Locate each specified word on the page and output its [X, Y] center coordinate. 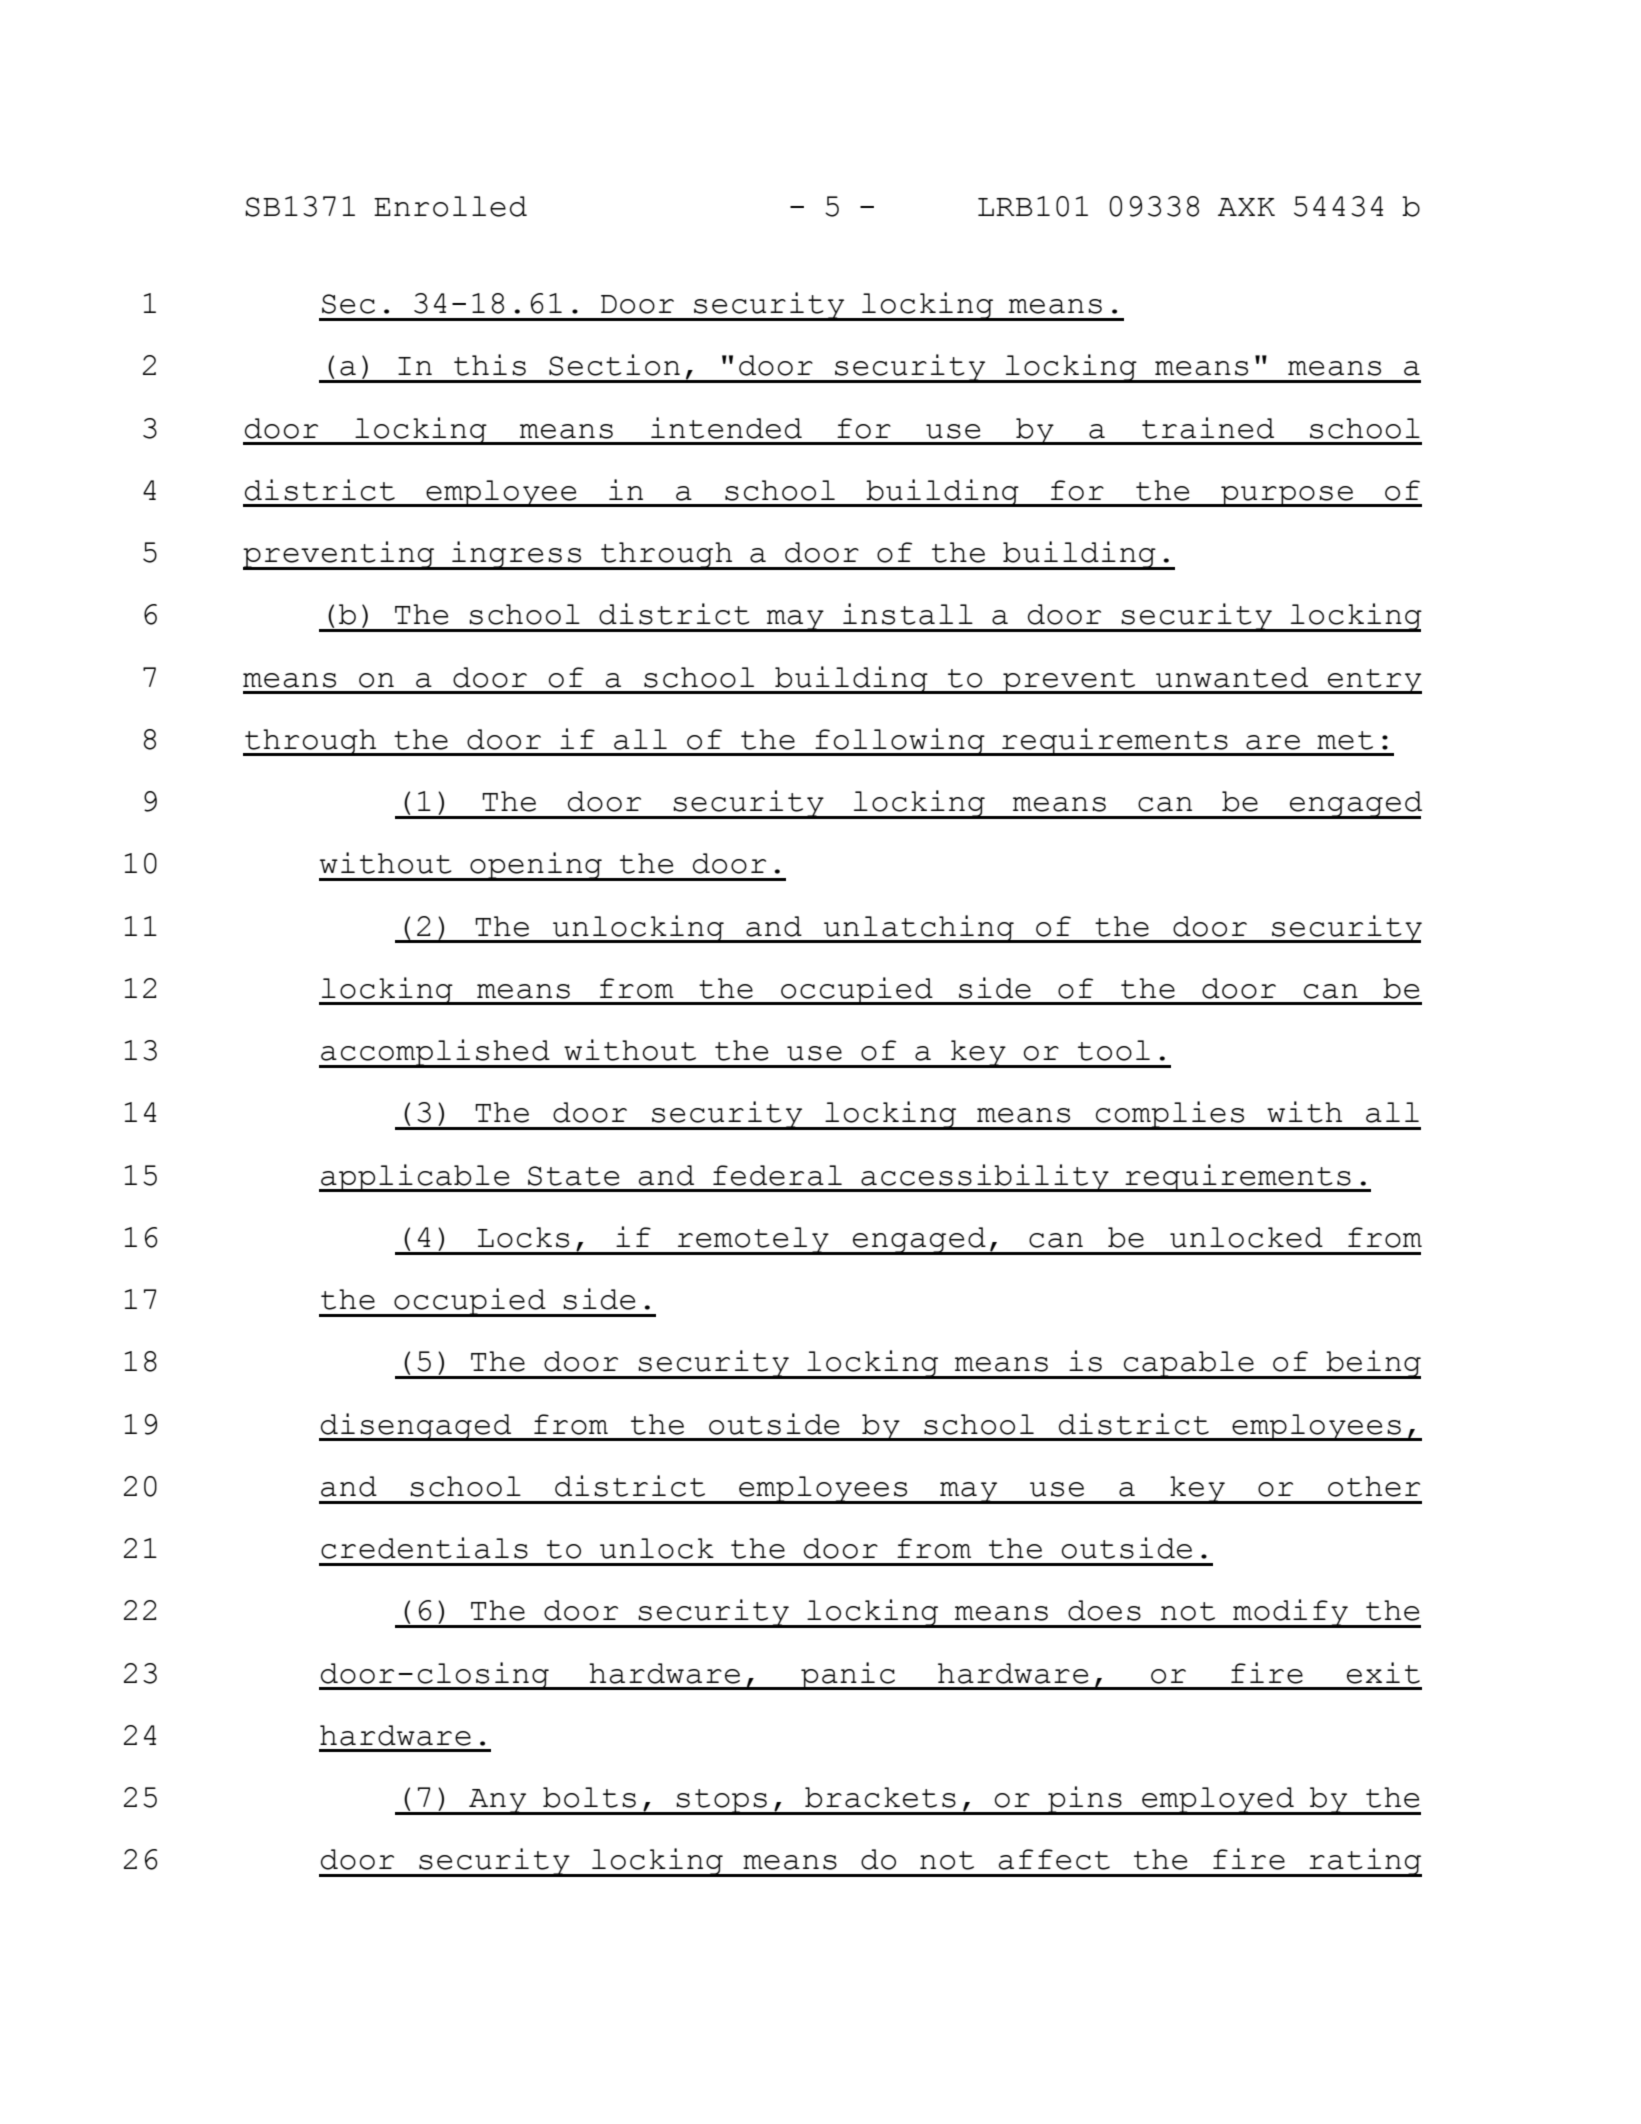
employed [1218, 1801]
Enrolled [450, 206]
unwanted [1232, 677]
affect [1054, 1859]
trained [1208, 428]
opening [536, 866]
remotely [753, 1241]
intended [726, 428]
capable [1189, 1365]
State [573, 1176]
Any [498, 1802]
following [900, 742]
